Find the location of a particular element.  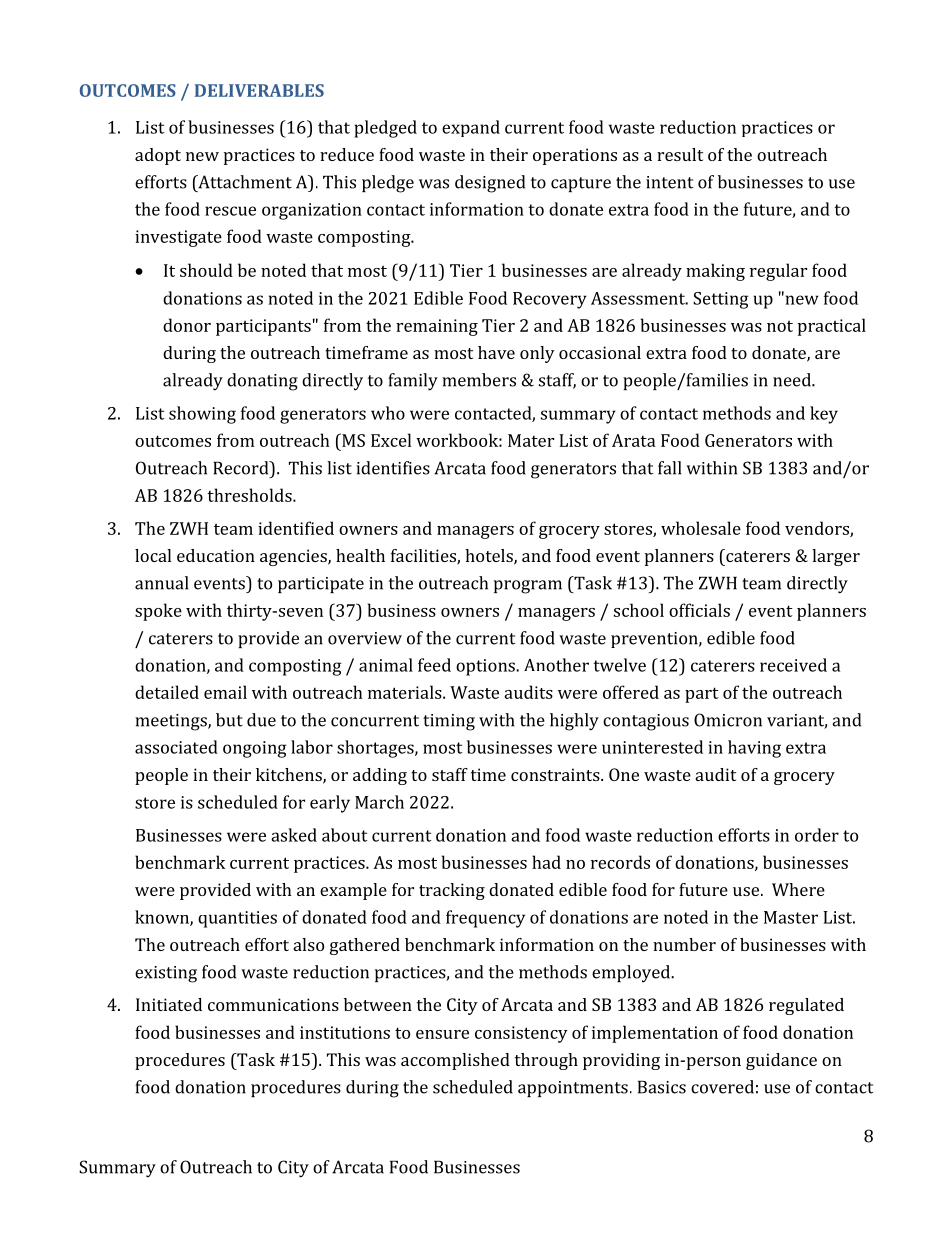

expand is located at coordinates (471, 128).
